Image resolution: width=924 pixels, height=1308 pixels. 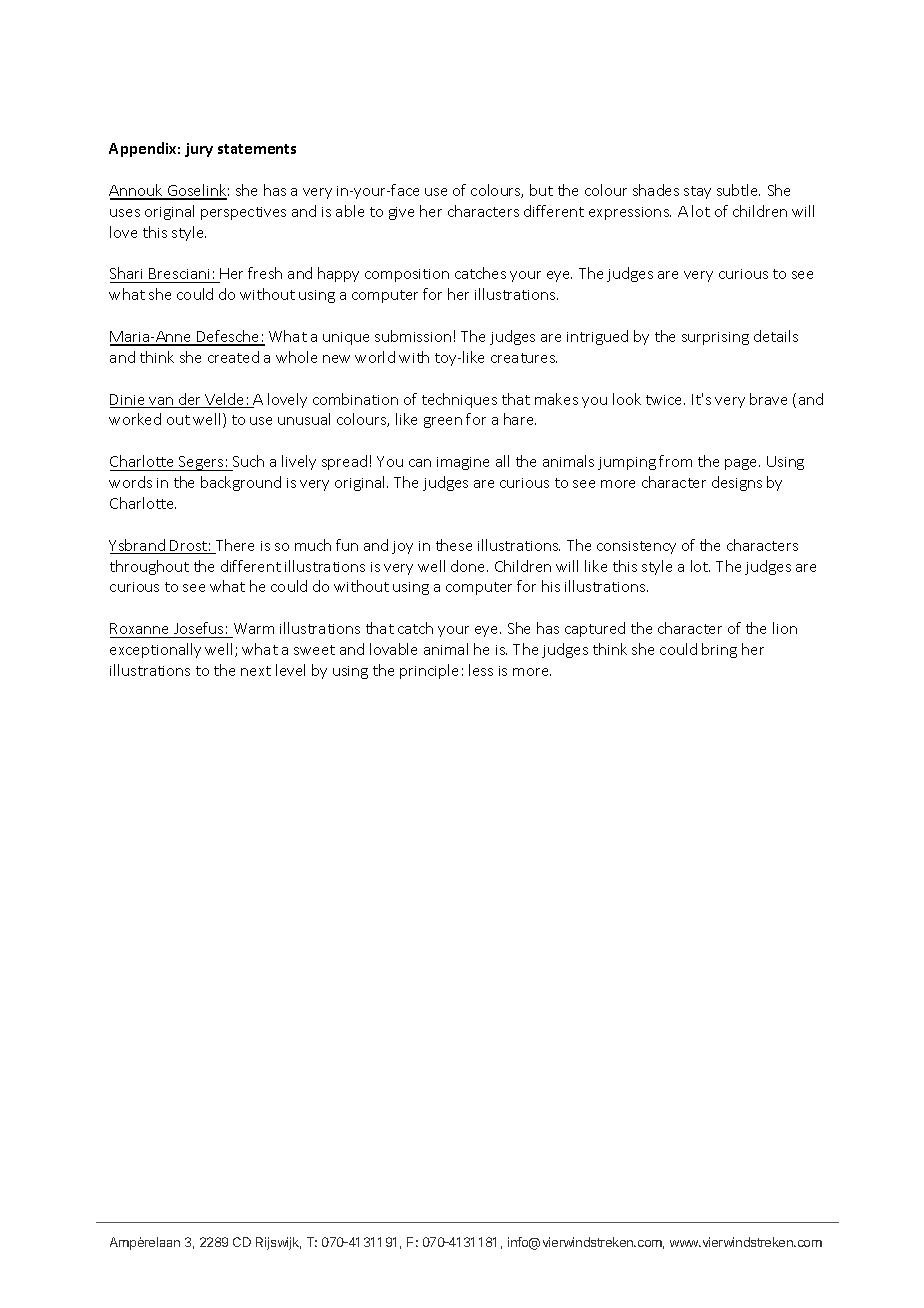 I want to click on stay, so click(x=697, y=192).
